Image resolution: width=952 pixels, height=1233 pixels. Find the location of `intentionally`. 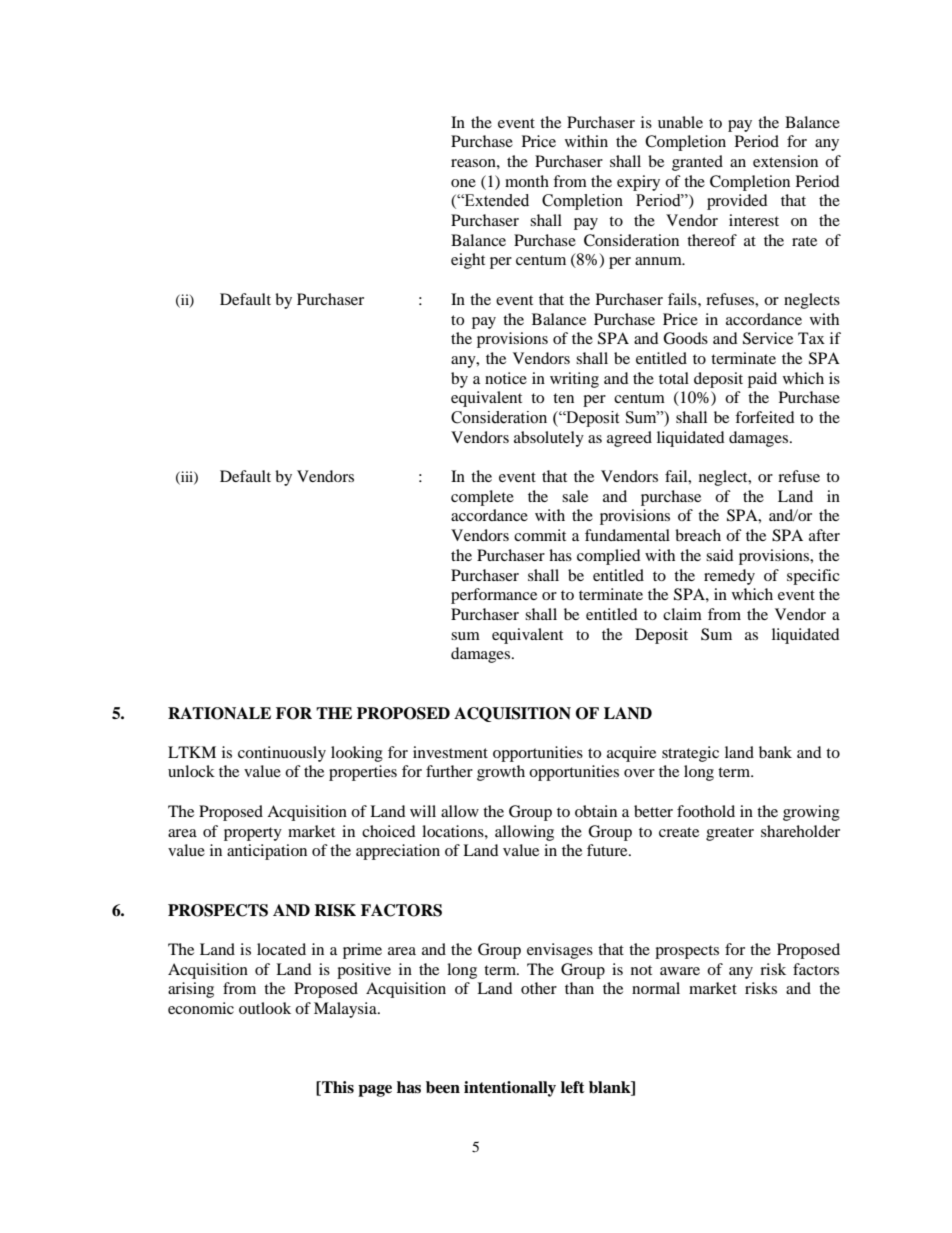

intentionally is located at coordinates (510, 1089).
